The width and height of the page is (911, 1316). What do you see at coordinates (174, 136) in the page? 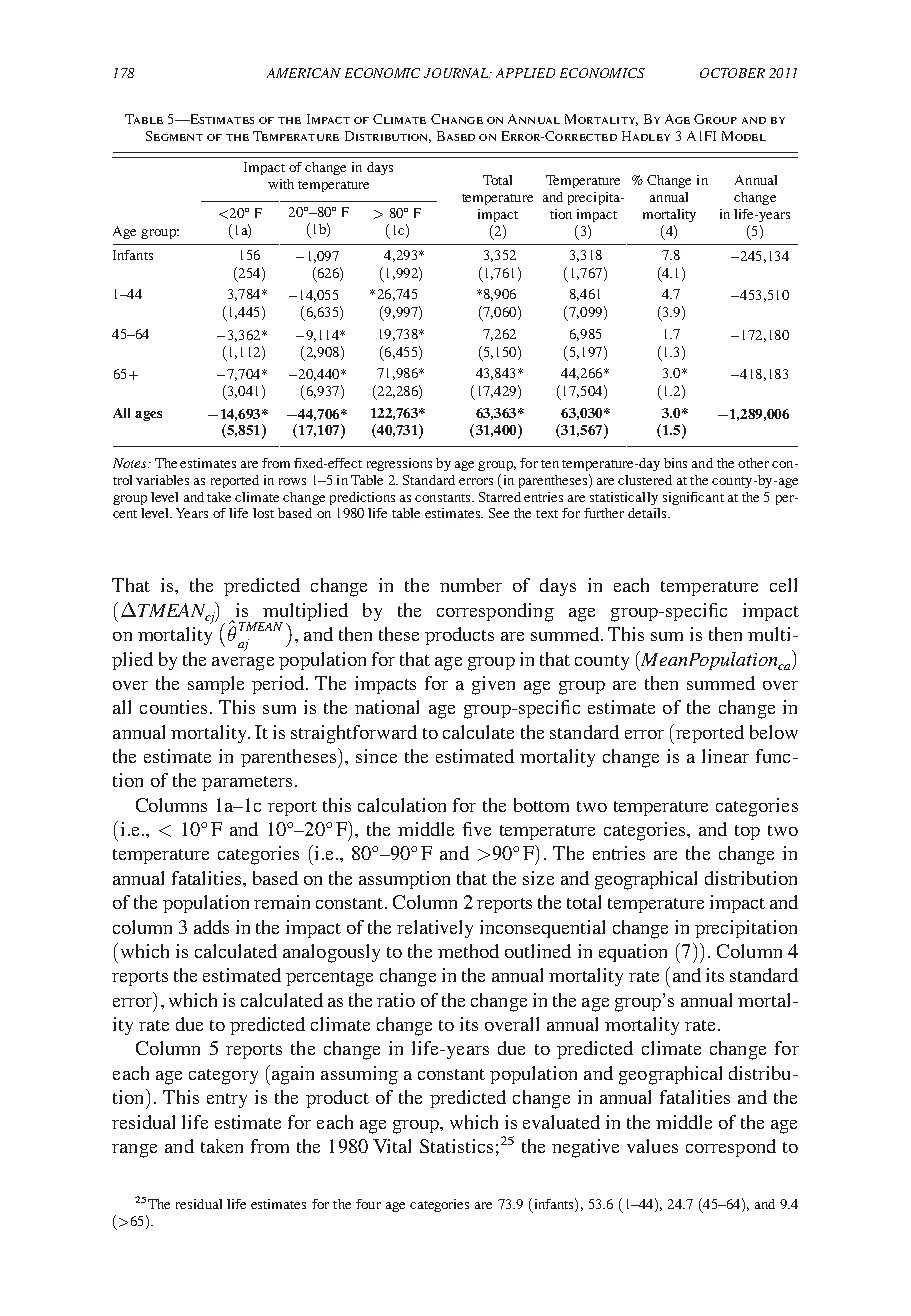
I see `Segment` at bounding box center [174, 136].
